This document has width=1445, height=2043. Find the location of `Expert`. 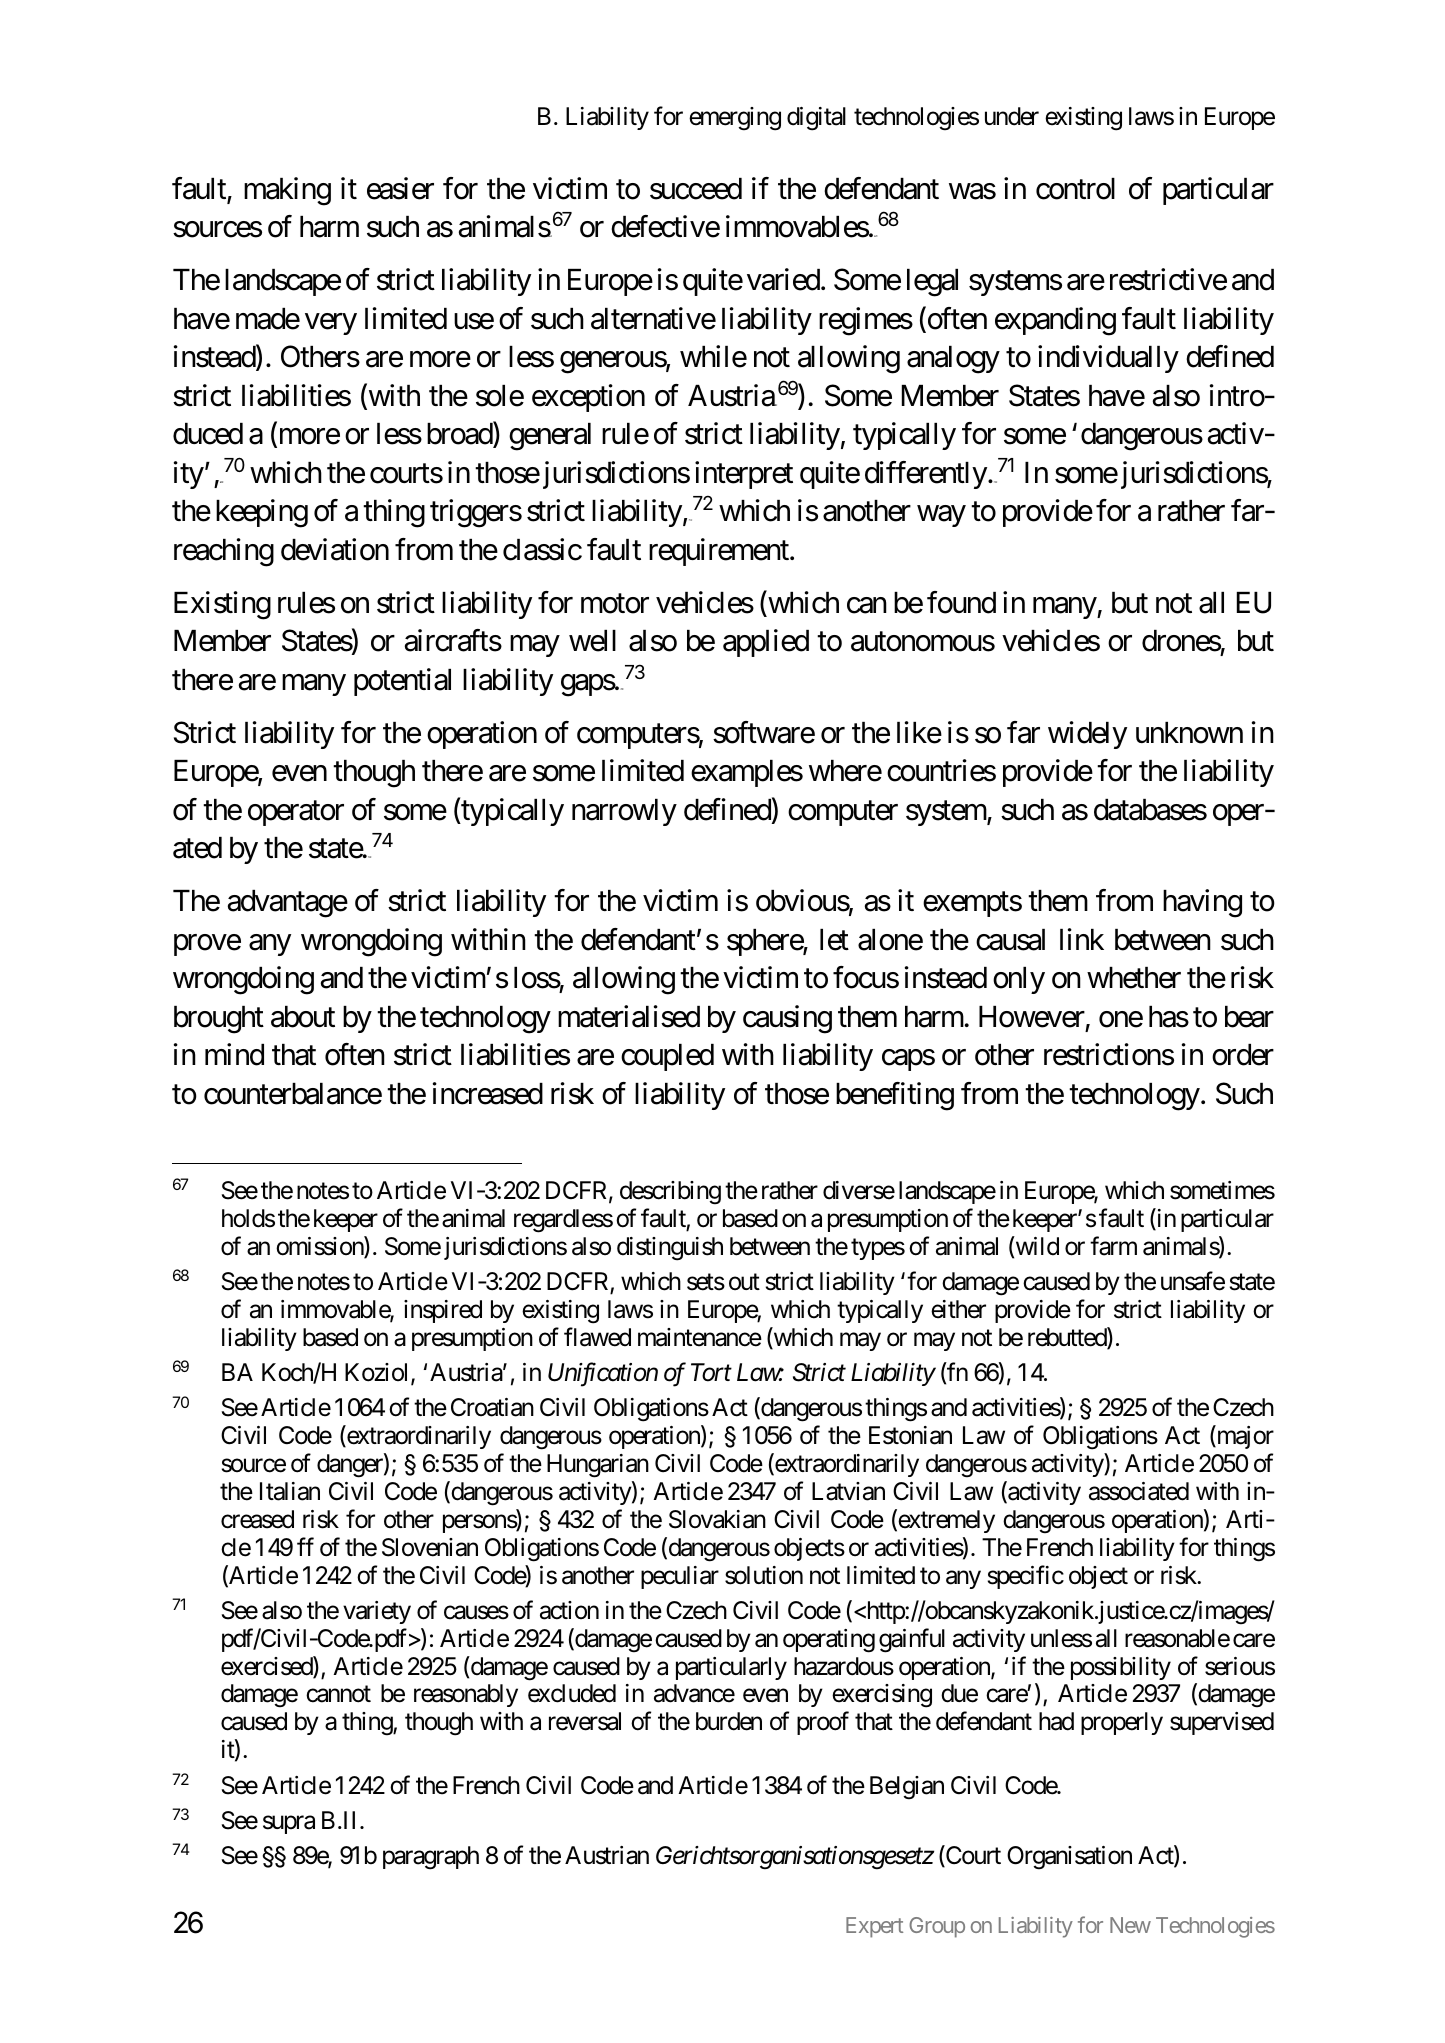

Expert is located at coordinates (874, 1927).
